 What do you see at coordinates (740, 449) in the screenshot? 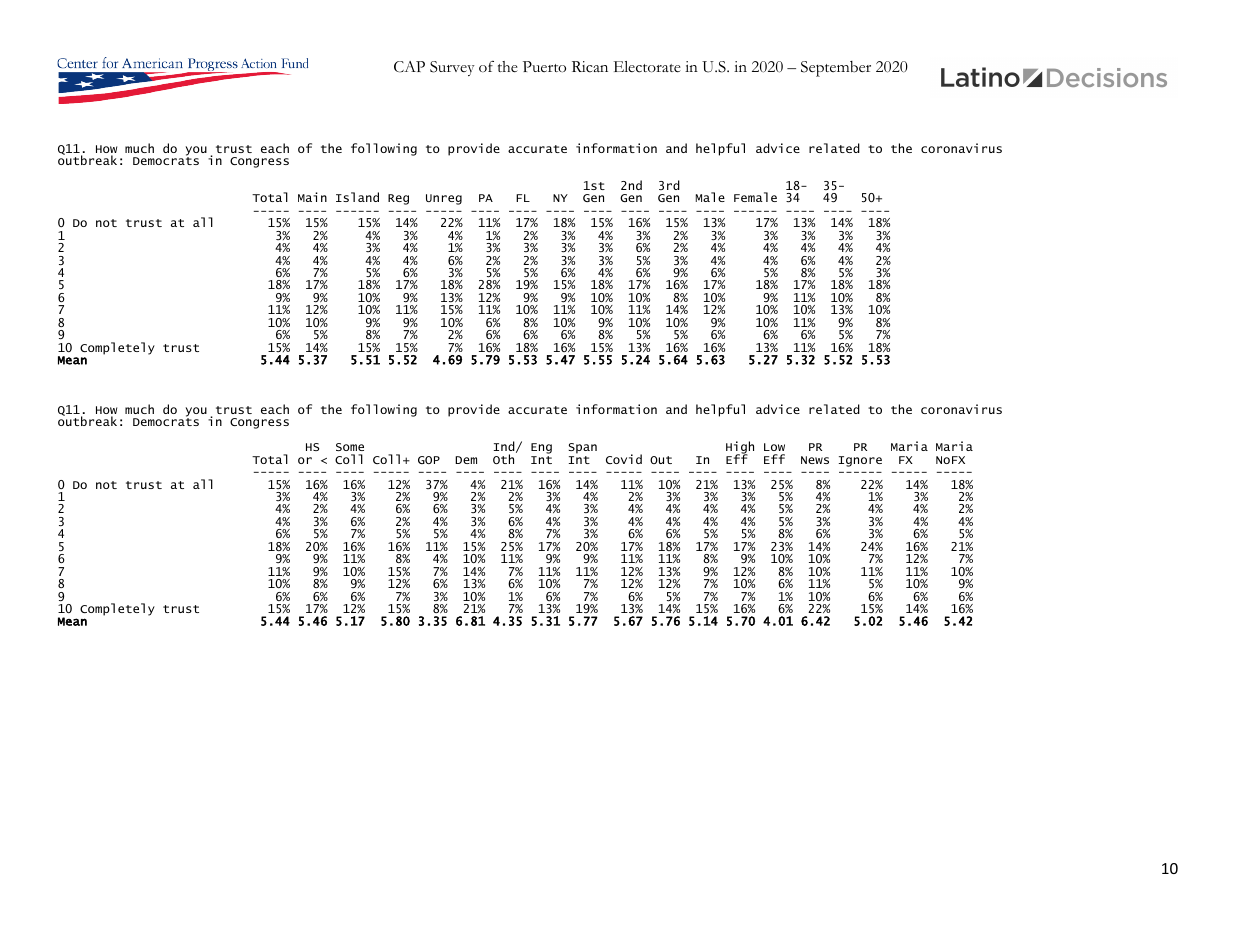
I see `High` at bounding box center [740, 449].
